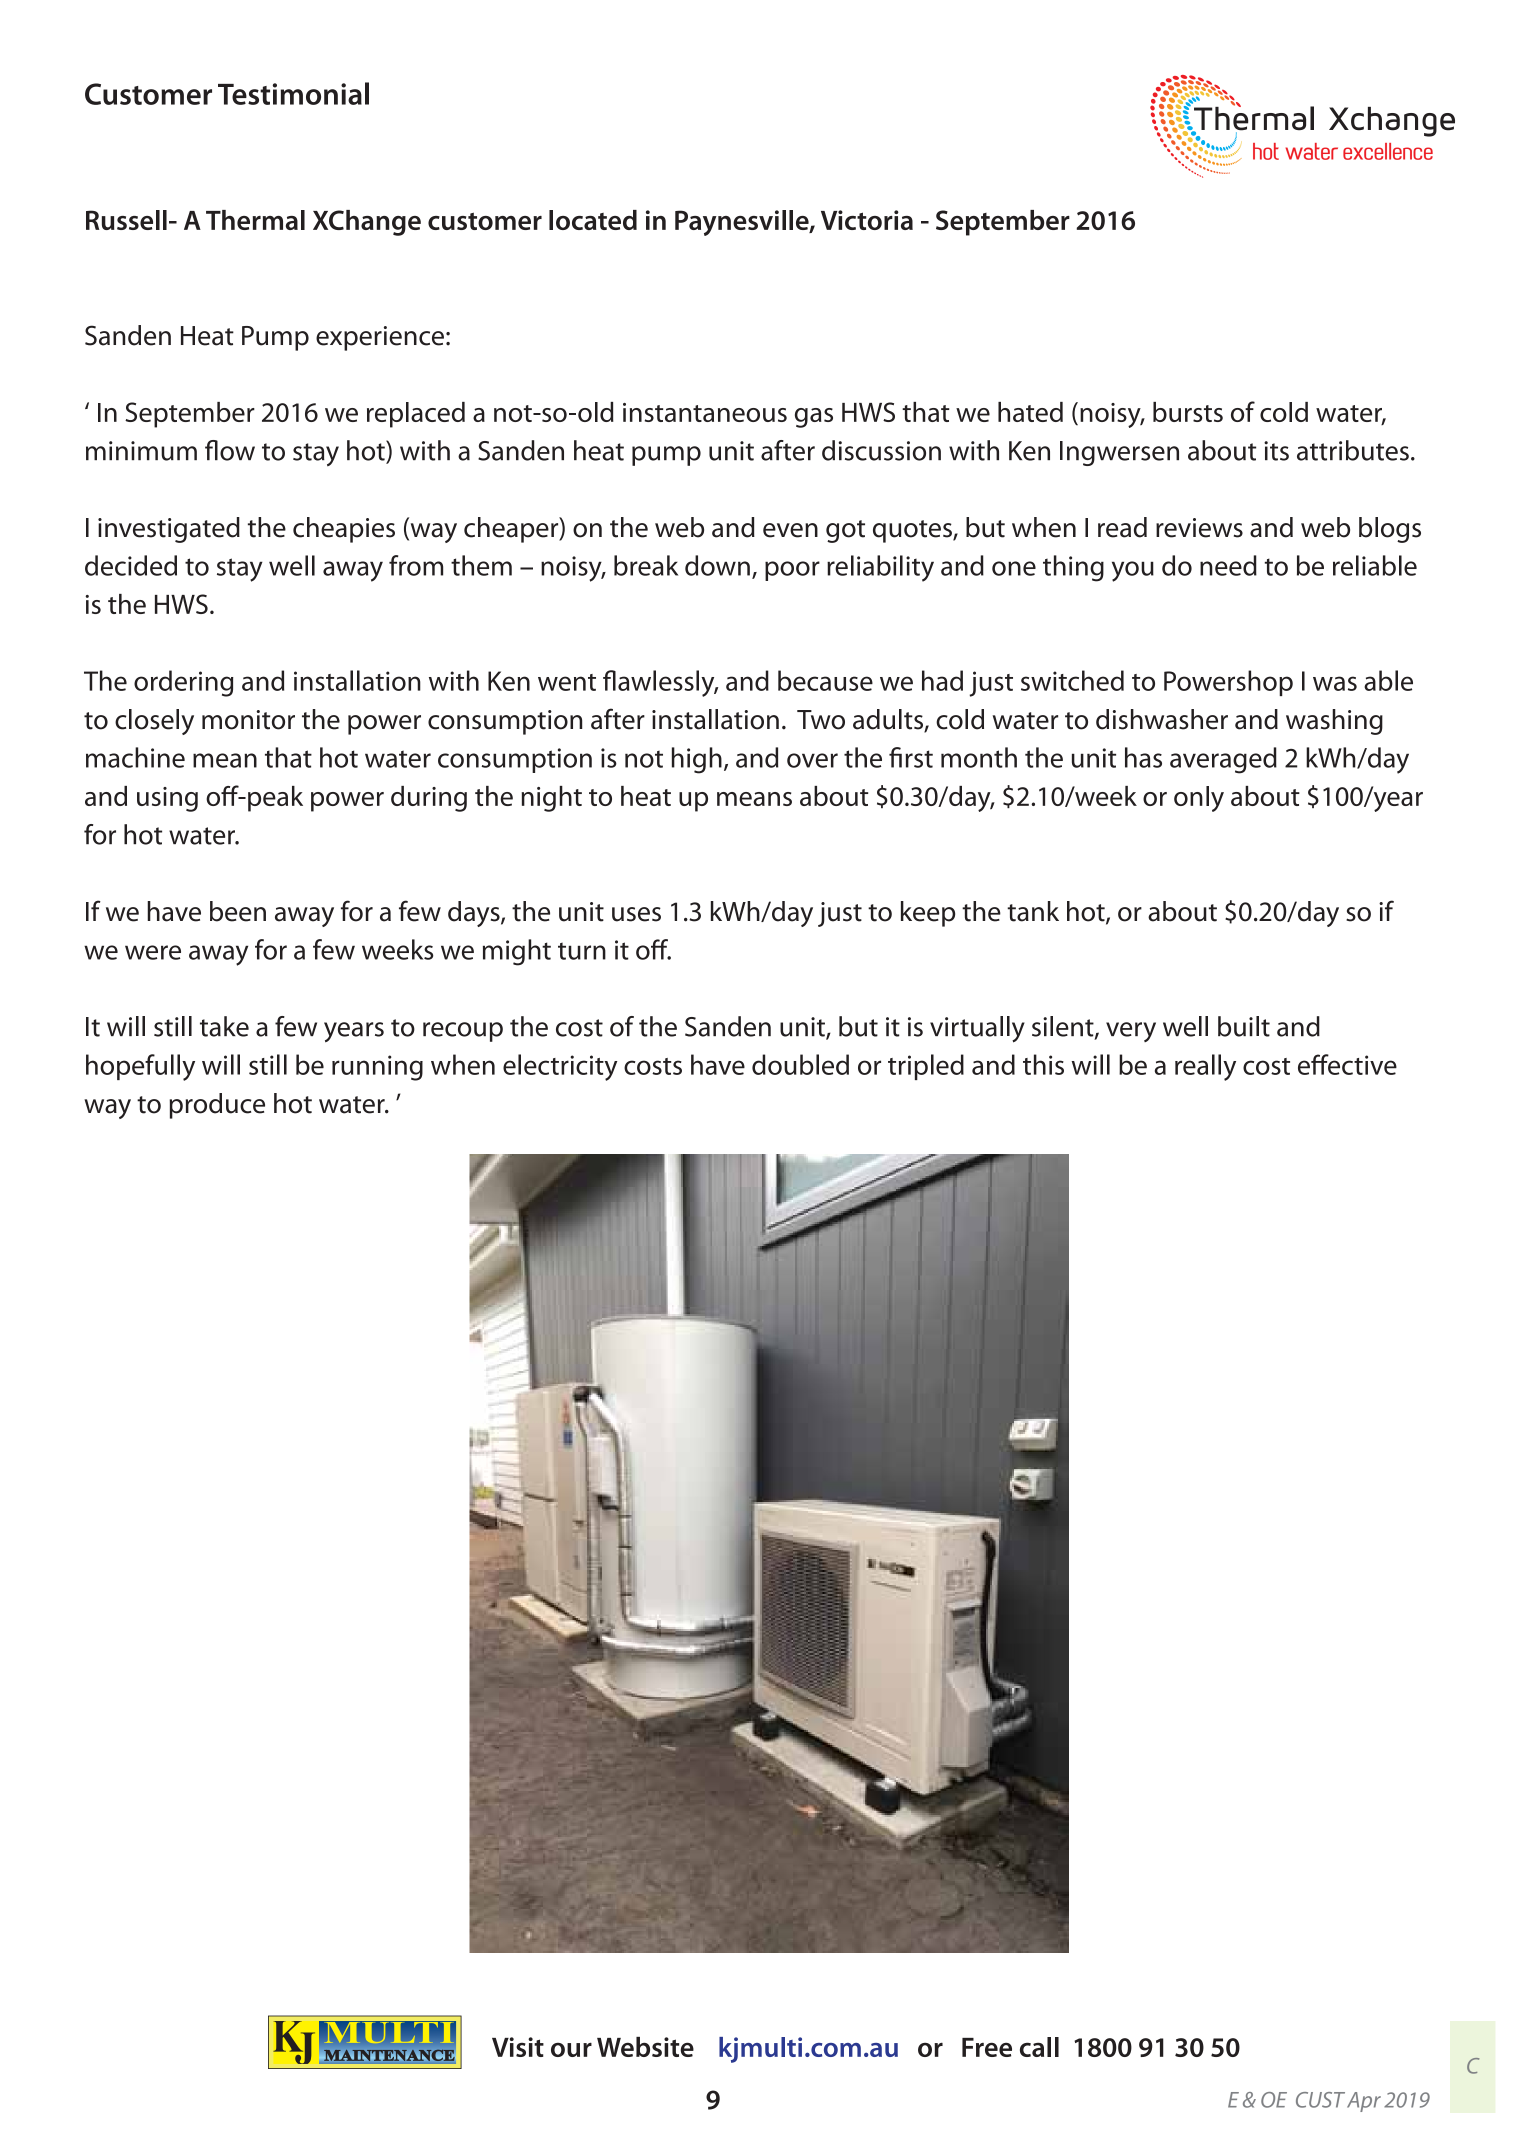 Image resolution: width=1524 pixels, height=2155 pixels. Describe the element at coordinates (800, 1064) in the screenshot. I see `doubled` at that location.
